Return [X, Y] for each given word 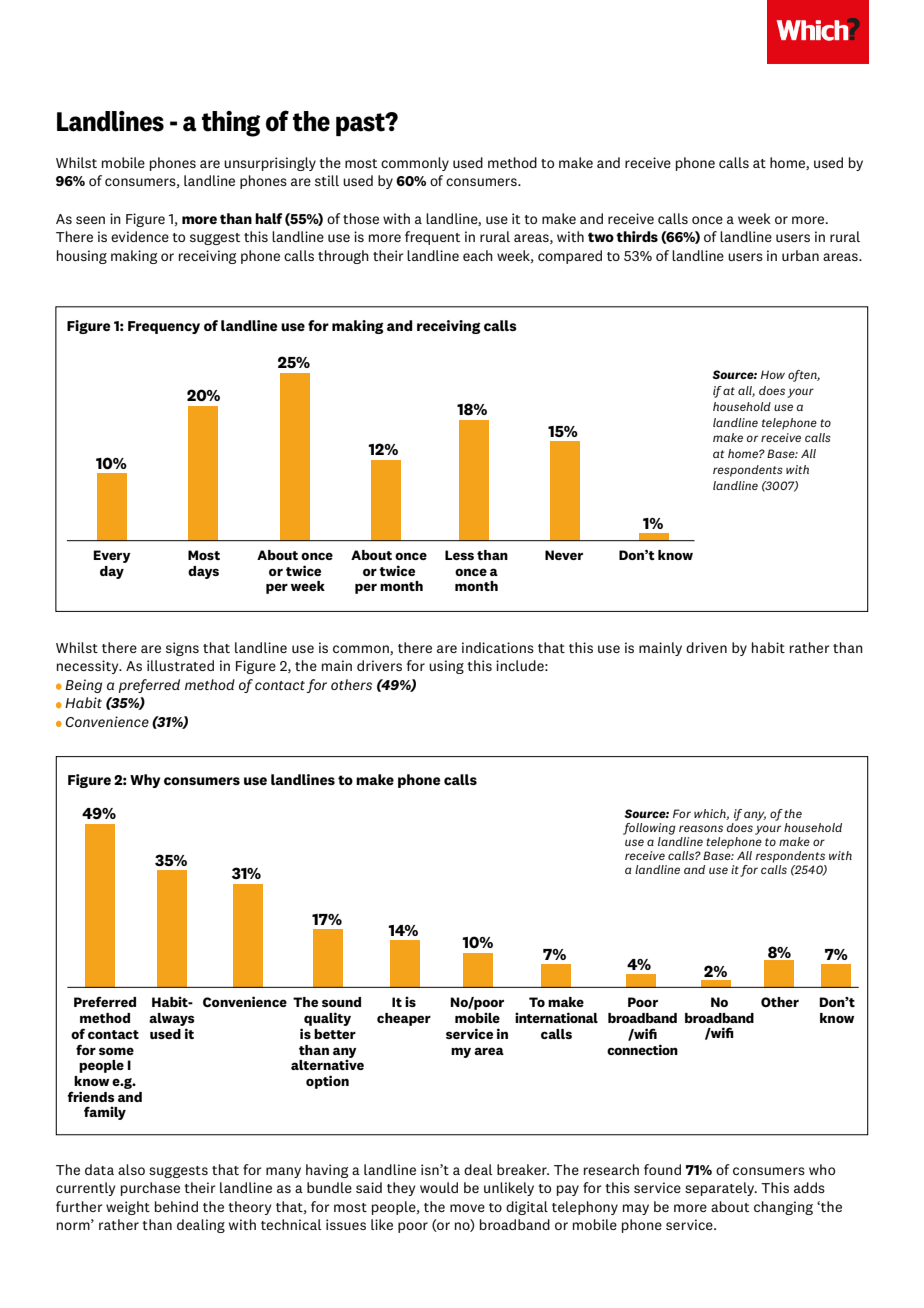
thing [231, 124]
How [773, 374]
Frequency [164, 327]
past [361, 124]
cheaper [404, 1019]
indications [498, 647]
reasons [701, 828]
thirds [637, 236]
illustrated [180, 665]
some [116, 1051]
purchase [150, 1189]
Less [459, 555]
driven [706, 647]
